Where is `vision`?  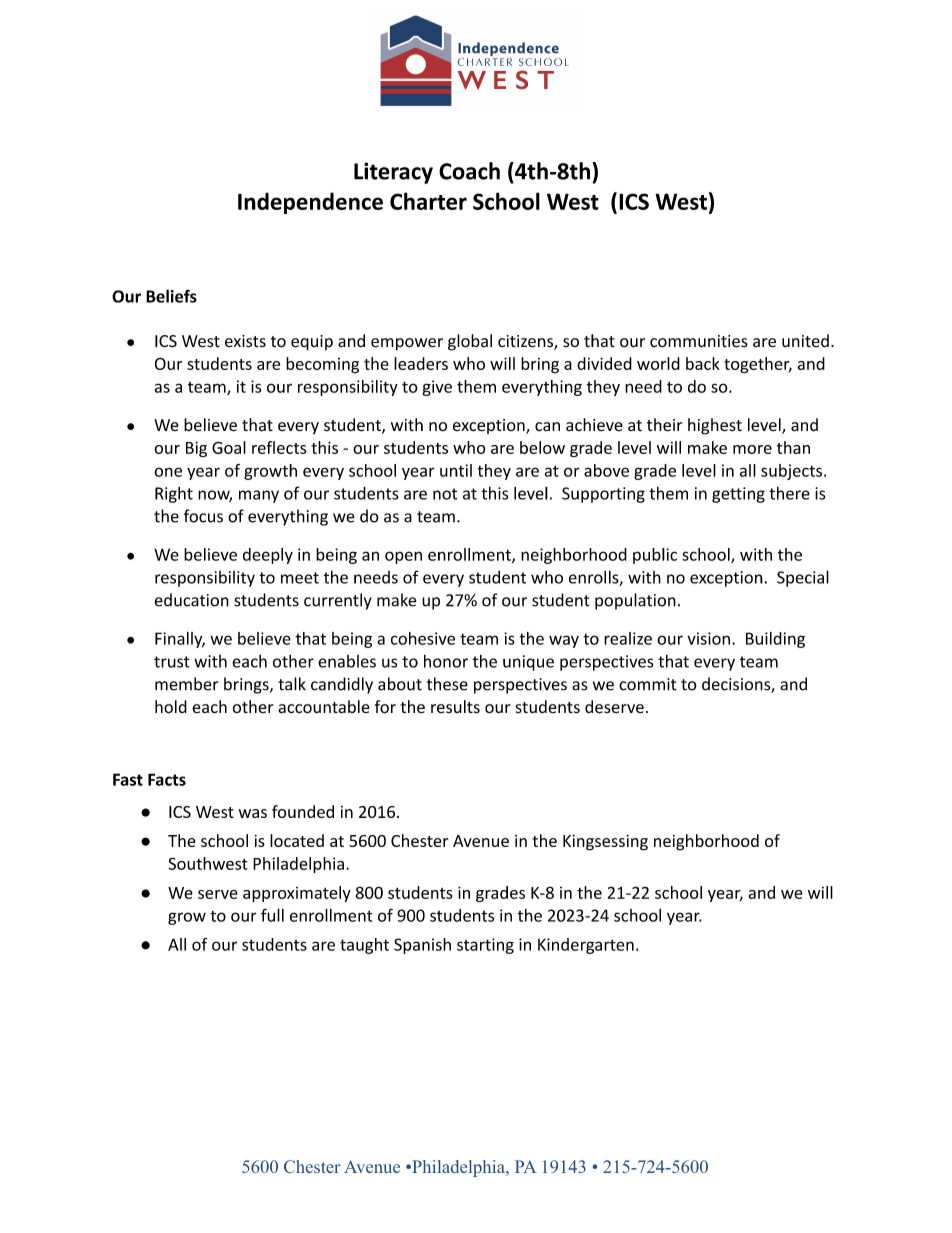 vision is located at coordinates (708, 638).
